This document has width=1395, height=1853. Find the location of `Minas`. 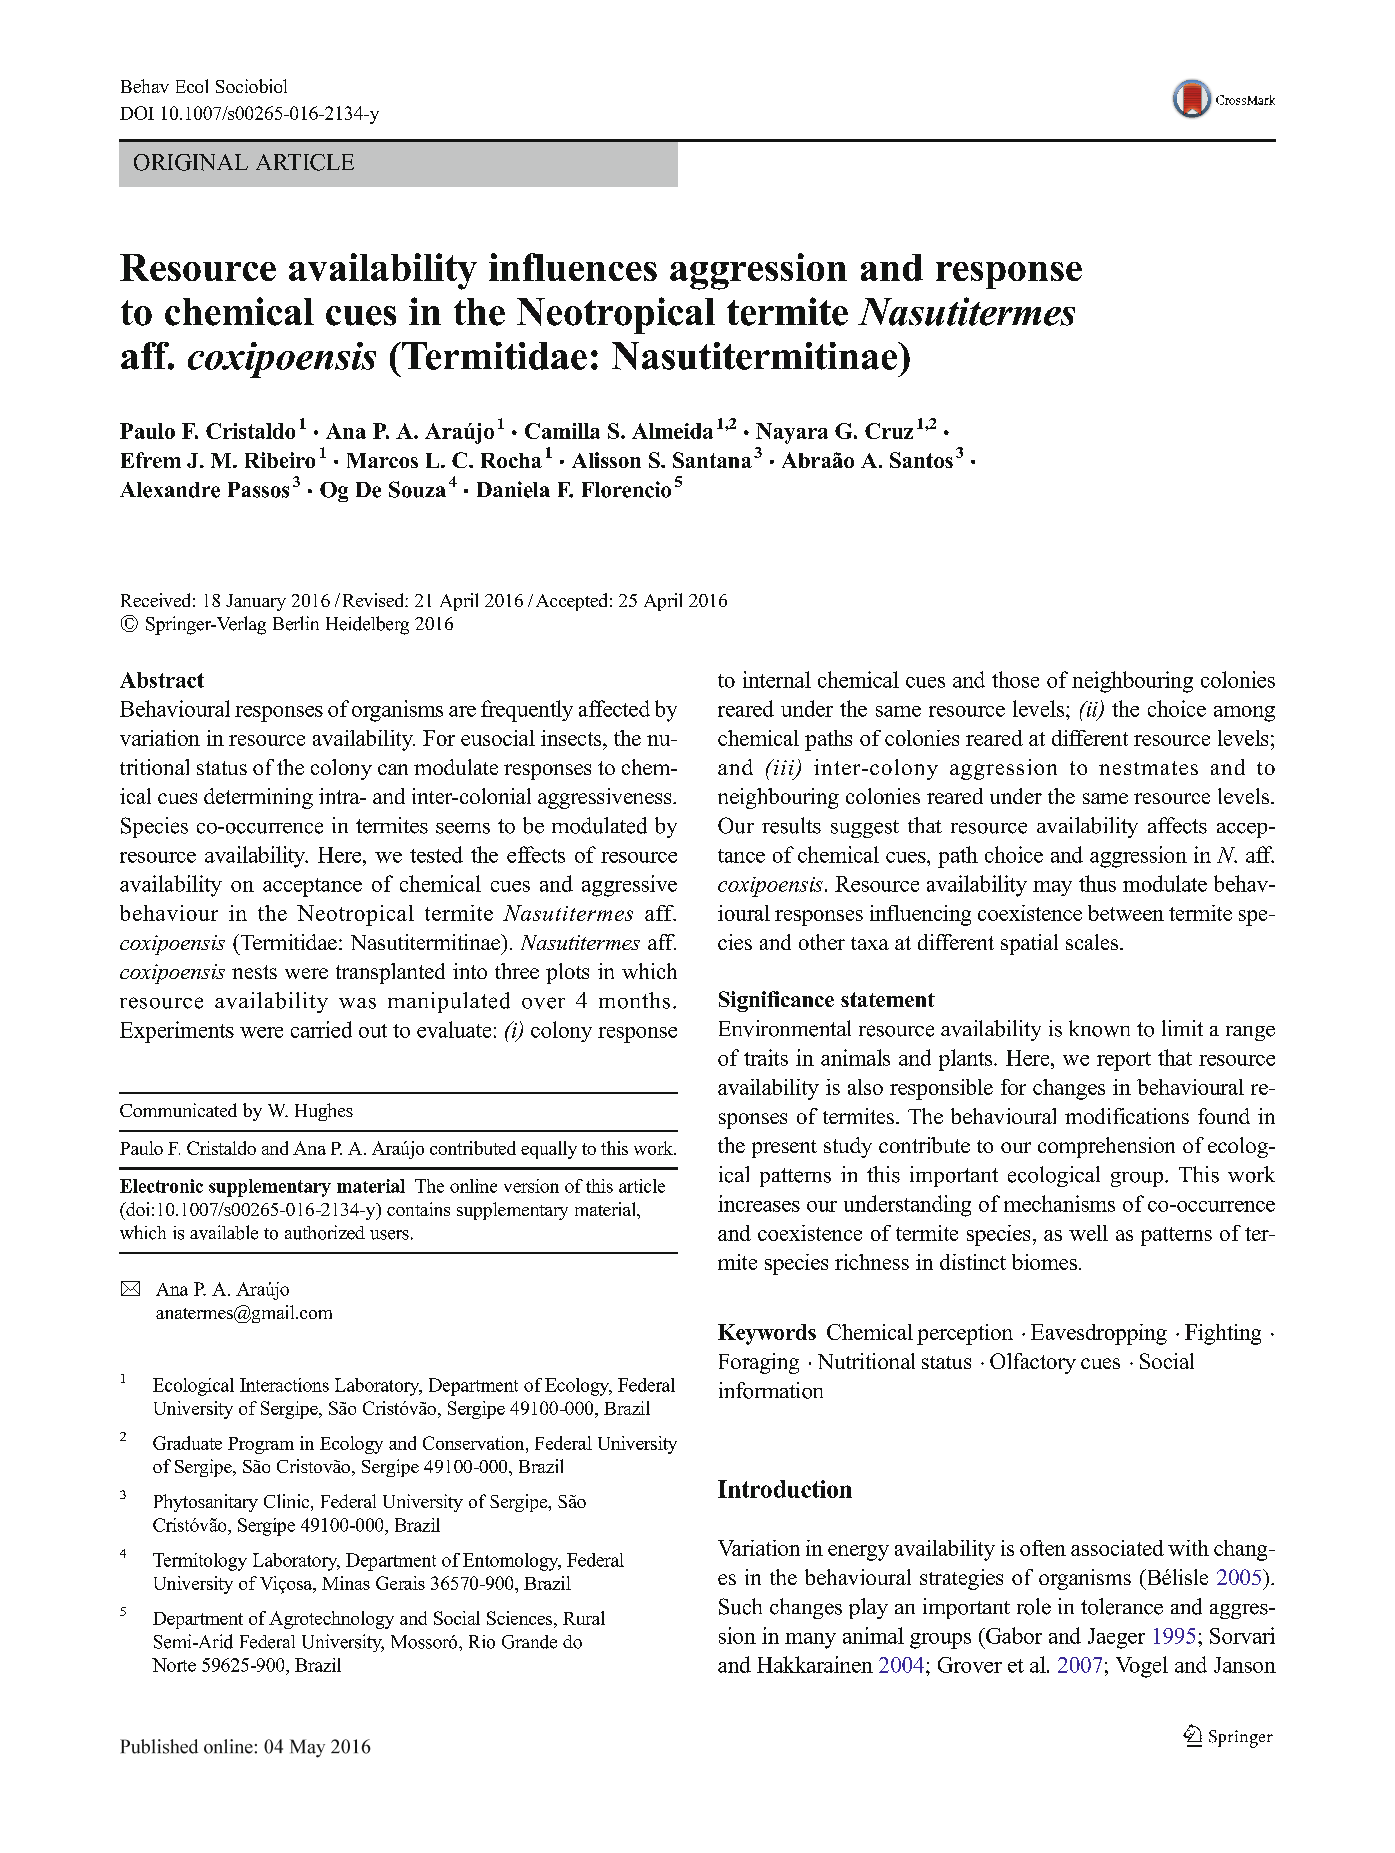

Minas is located at coordinates (346, 1583).
